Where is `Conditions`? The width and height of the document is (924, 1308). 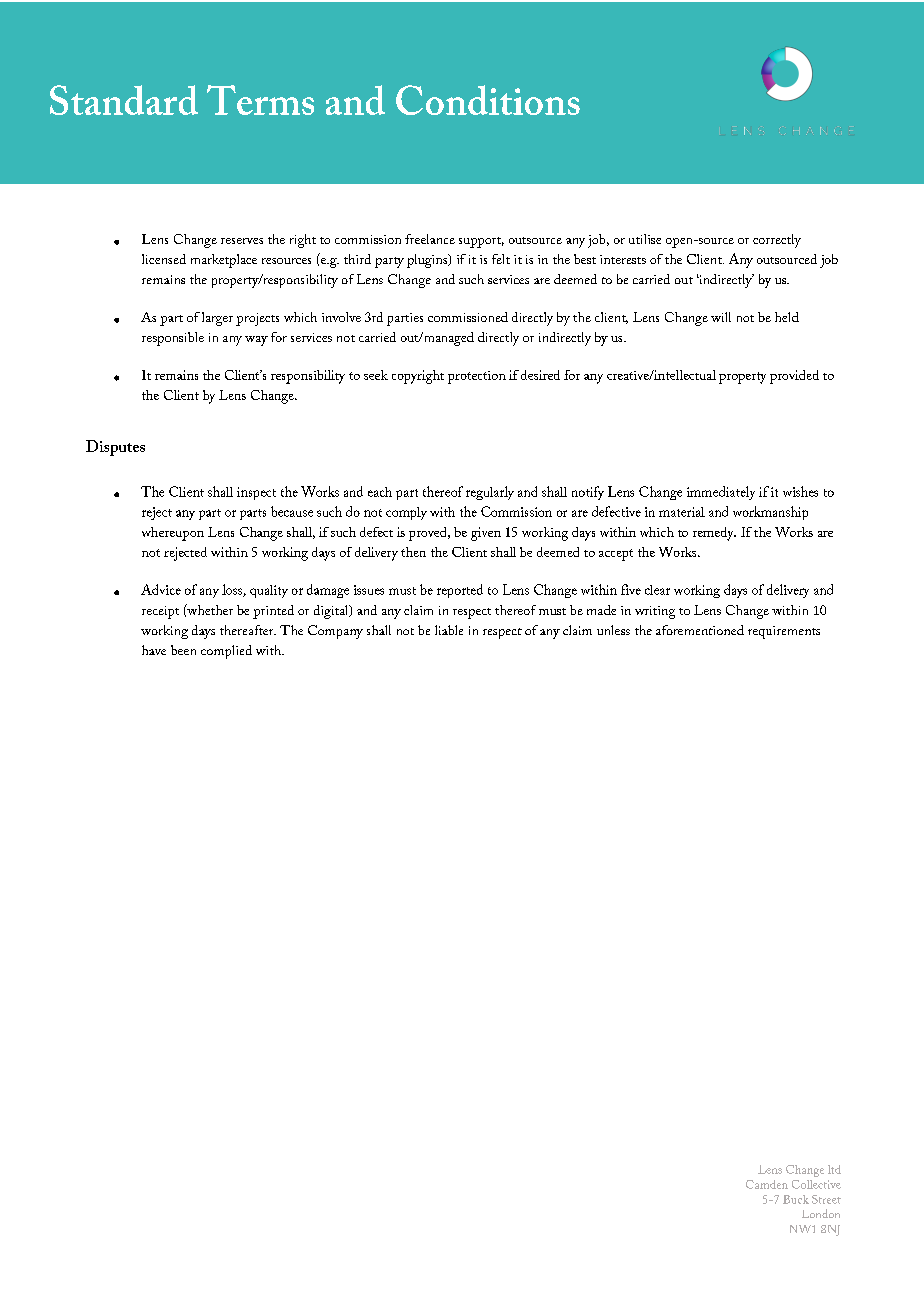 Conditions is located at coordinates (488, 100).
